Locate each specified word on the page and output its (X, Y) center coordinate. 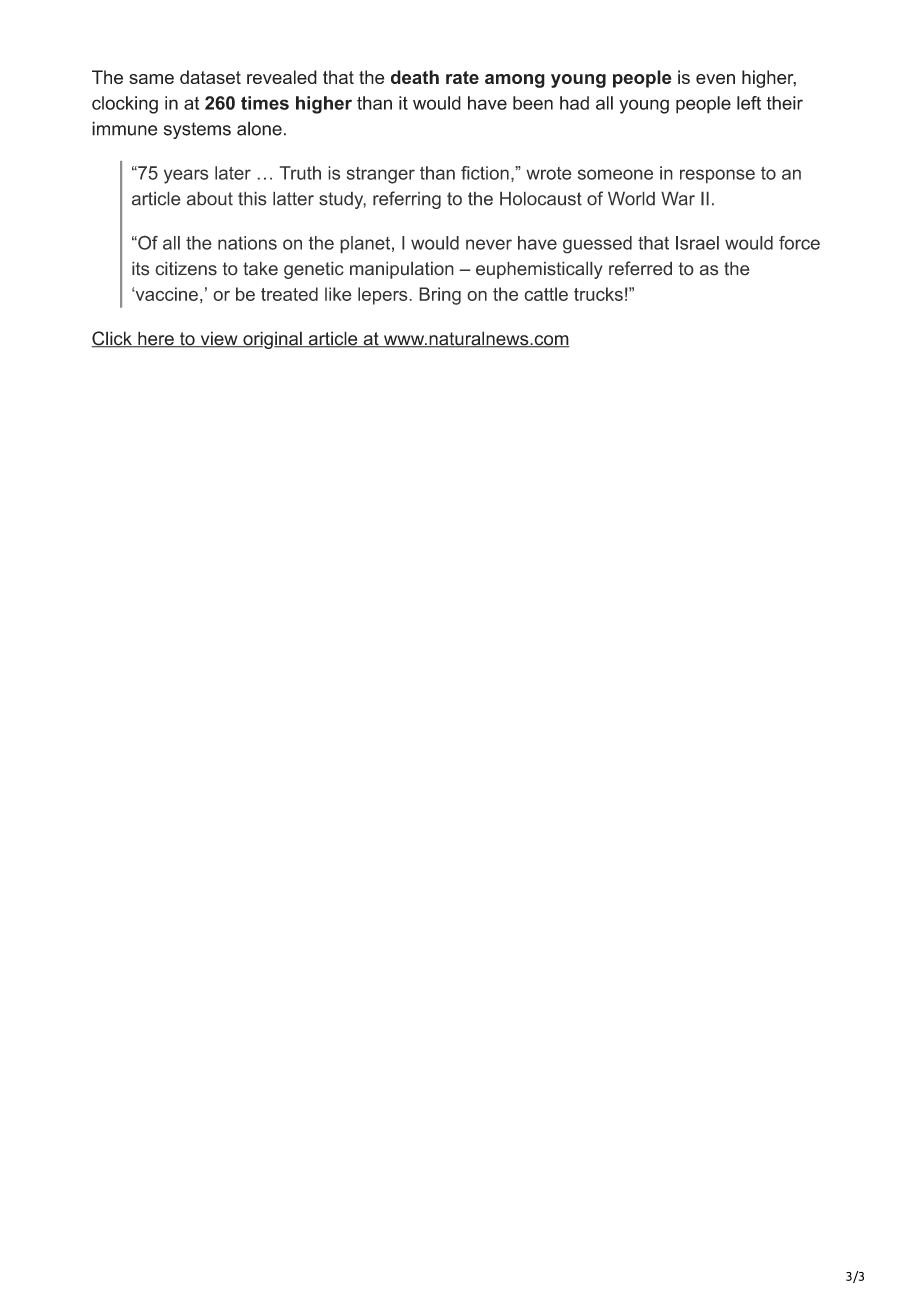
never (489, 244)
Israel (697, 243)
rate (462, 77)
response (717, 176)
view (219, 339)
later (233, 173)
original (272, 340)
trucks (598, 294)
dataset (210, 77)
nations (247, 243)
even (715, 79)
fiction (485, 173)
